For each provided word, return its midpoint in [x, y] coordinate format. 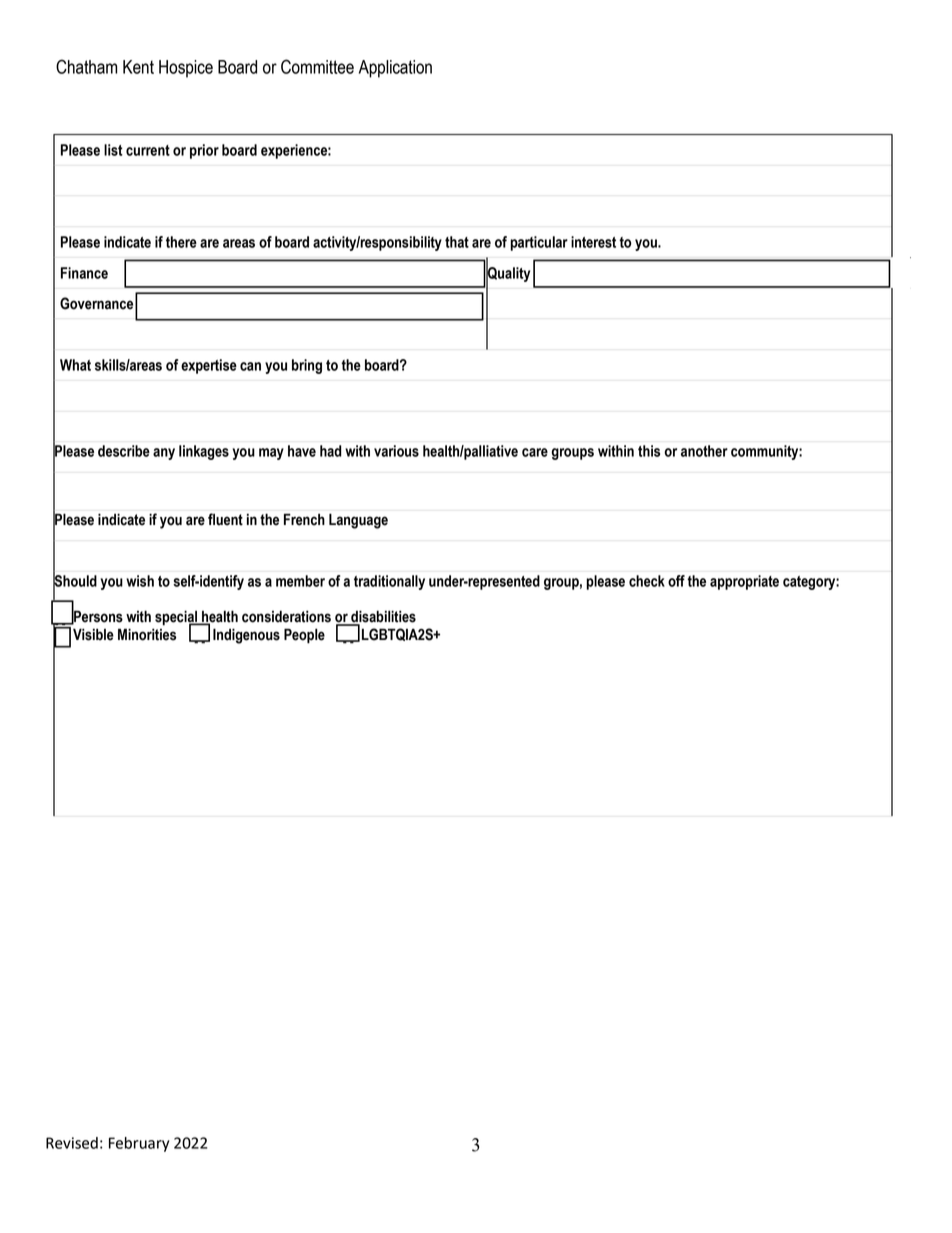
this [649, 451]
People [304, 636]
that [457, 242]
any [164, 454]
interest [593, 242]
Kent [138, 67]
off [676, 581]
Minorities [147, 634]
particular [539, 243]
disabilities [382, 617]
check [647, 581]
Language [358, 521]
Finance [84, 273]
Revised [72, 1143]
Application [395, 69]
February [139, 1144]
